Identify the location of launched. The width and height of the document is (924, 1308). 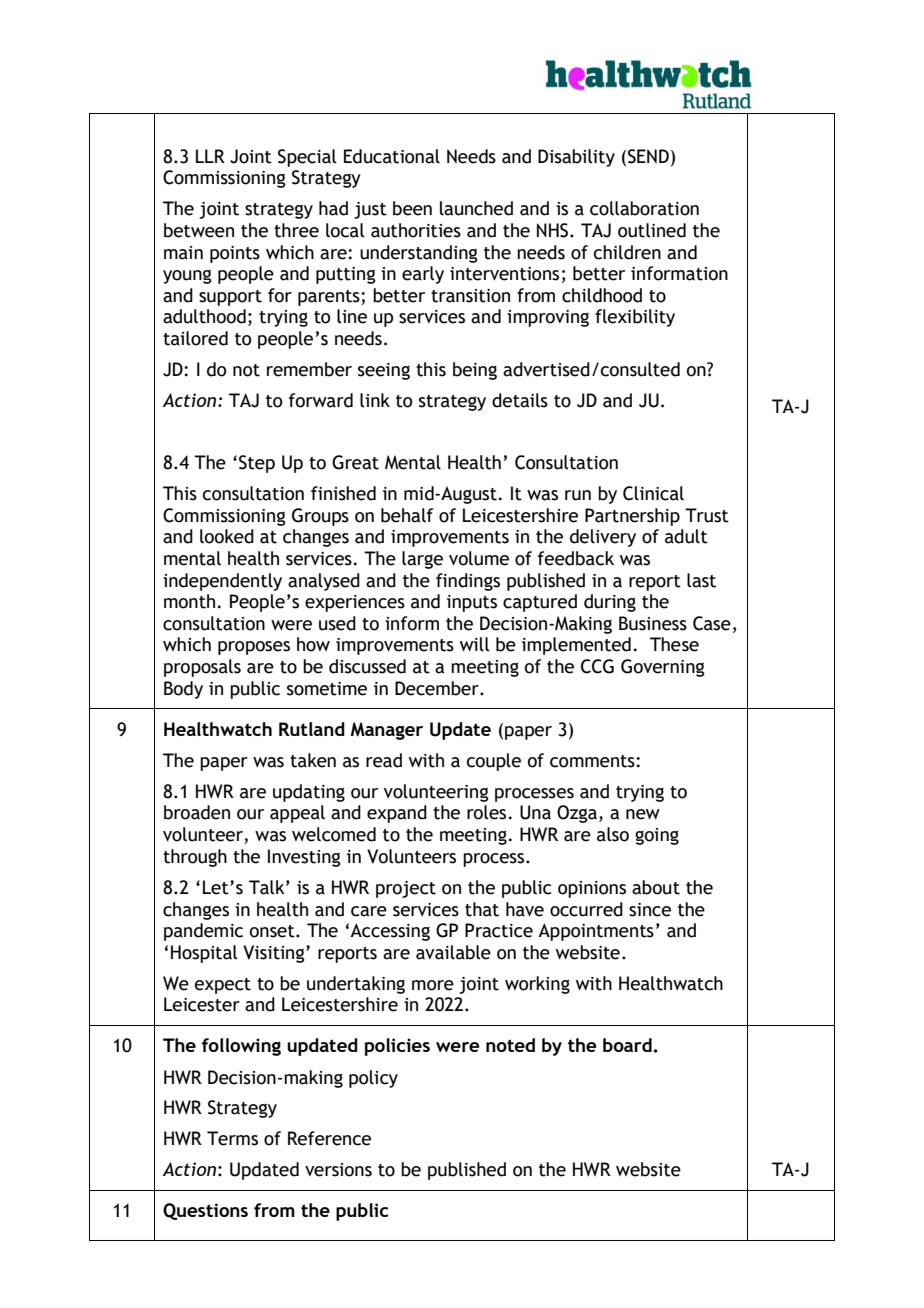
(476, 208).
